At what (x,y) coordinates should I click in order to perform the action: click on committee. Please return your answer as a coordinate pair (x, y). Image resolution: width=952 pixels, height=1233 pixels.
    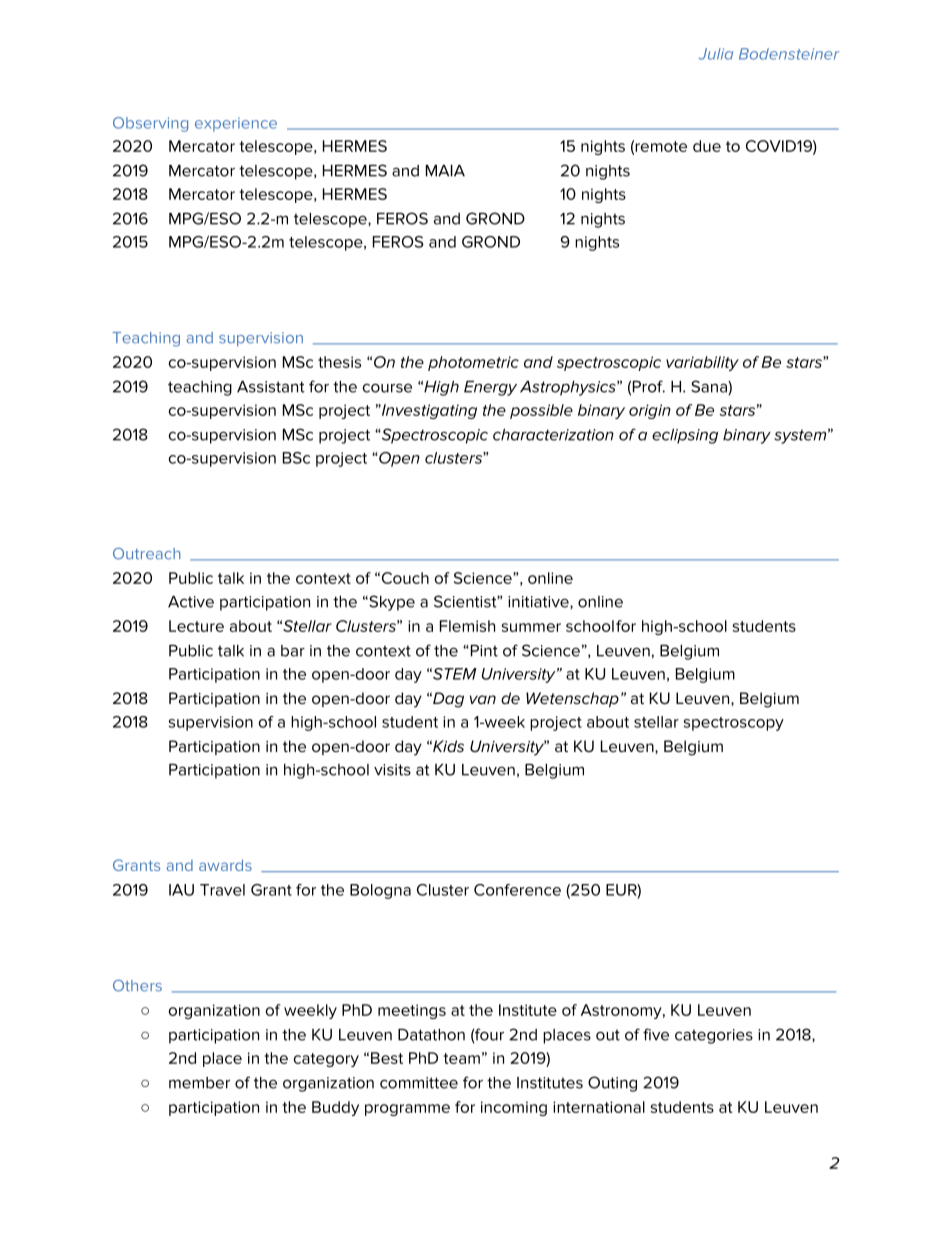
    Looking at the image, I should click on (419, 1083).
